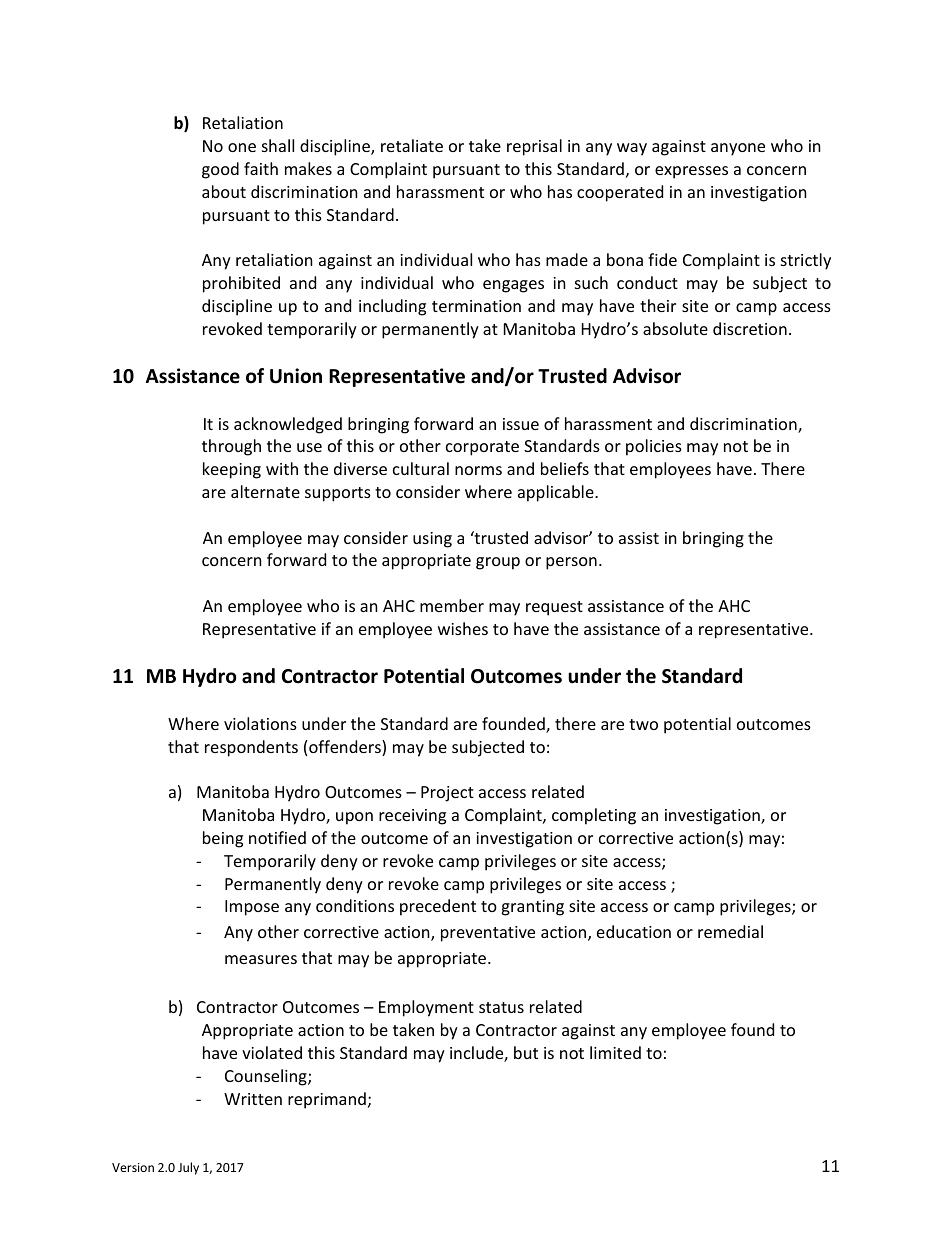  Describe the element at coordinates (232, 470) in the page. I see `keeping` at that location.
